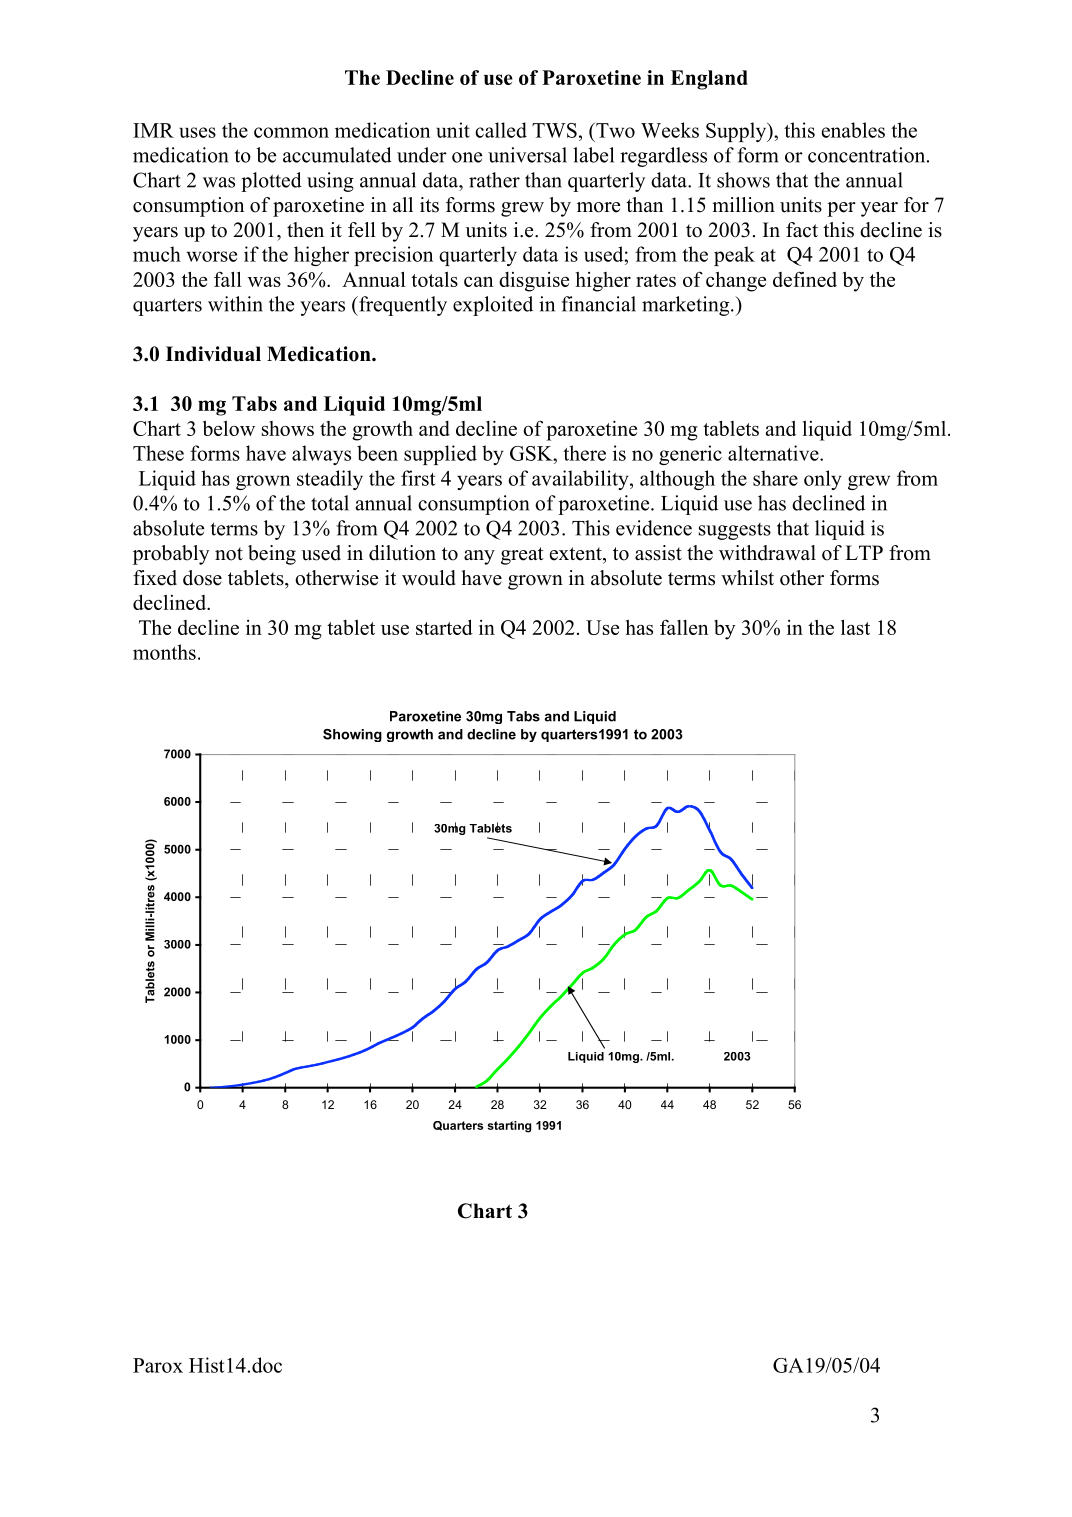  I want to click on uses, so click(197, 132).
